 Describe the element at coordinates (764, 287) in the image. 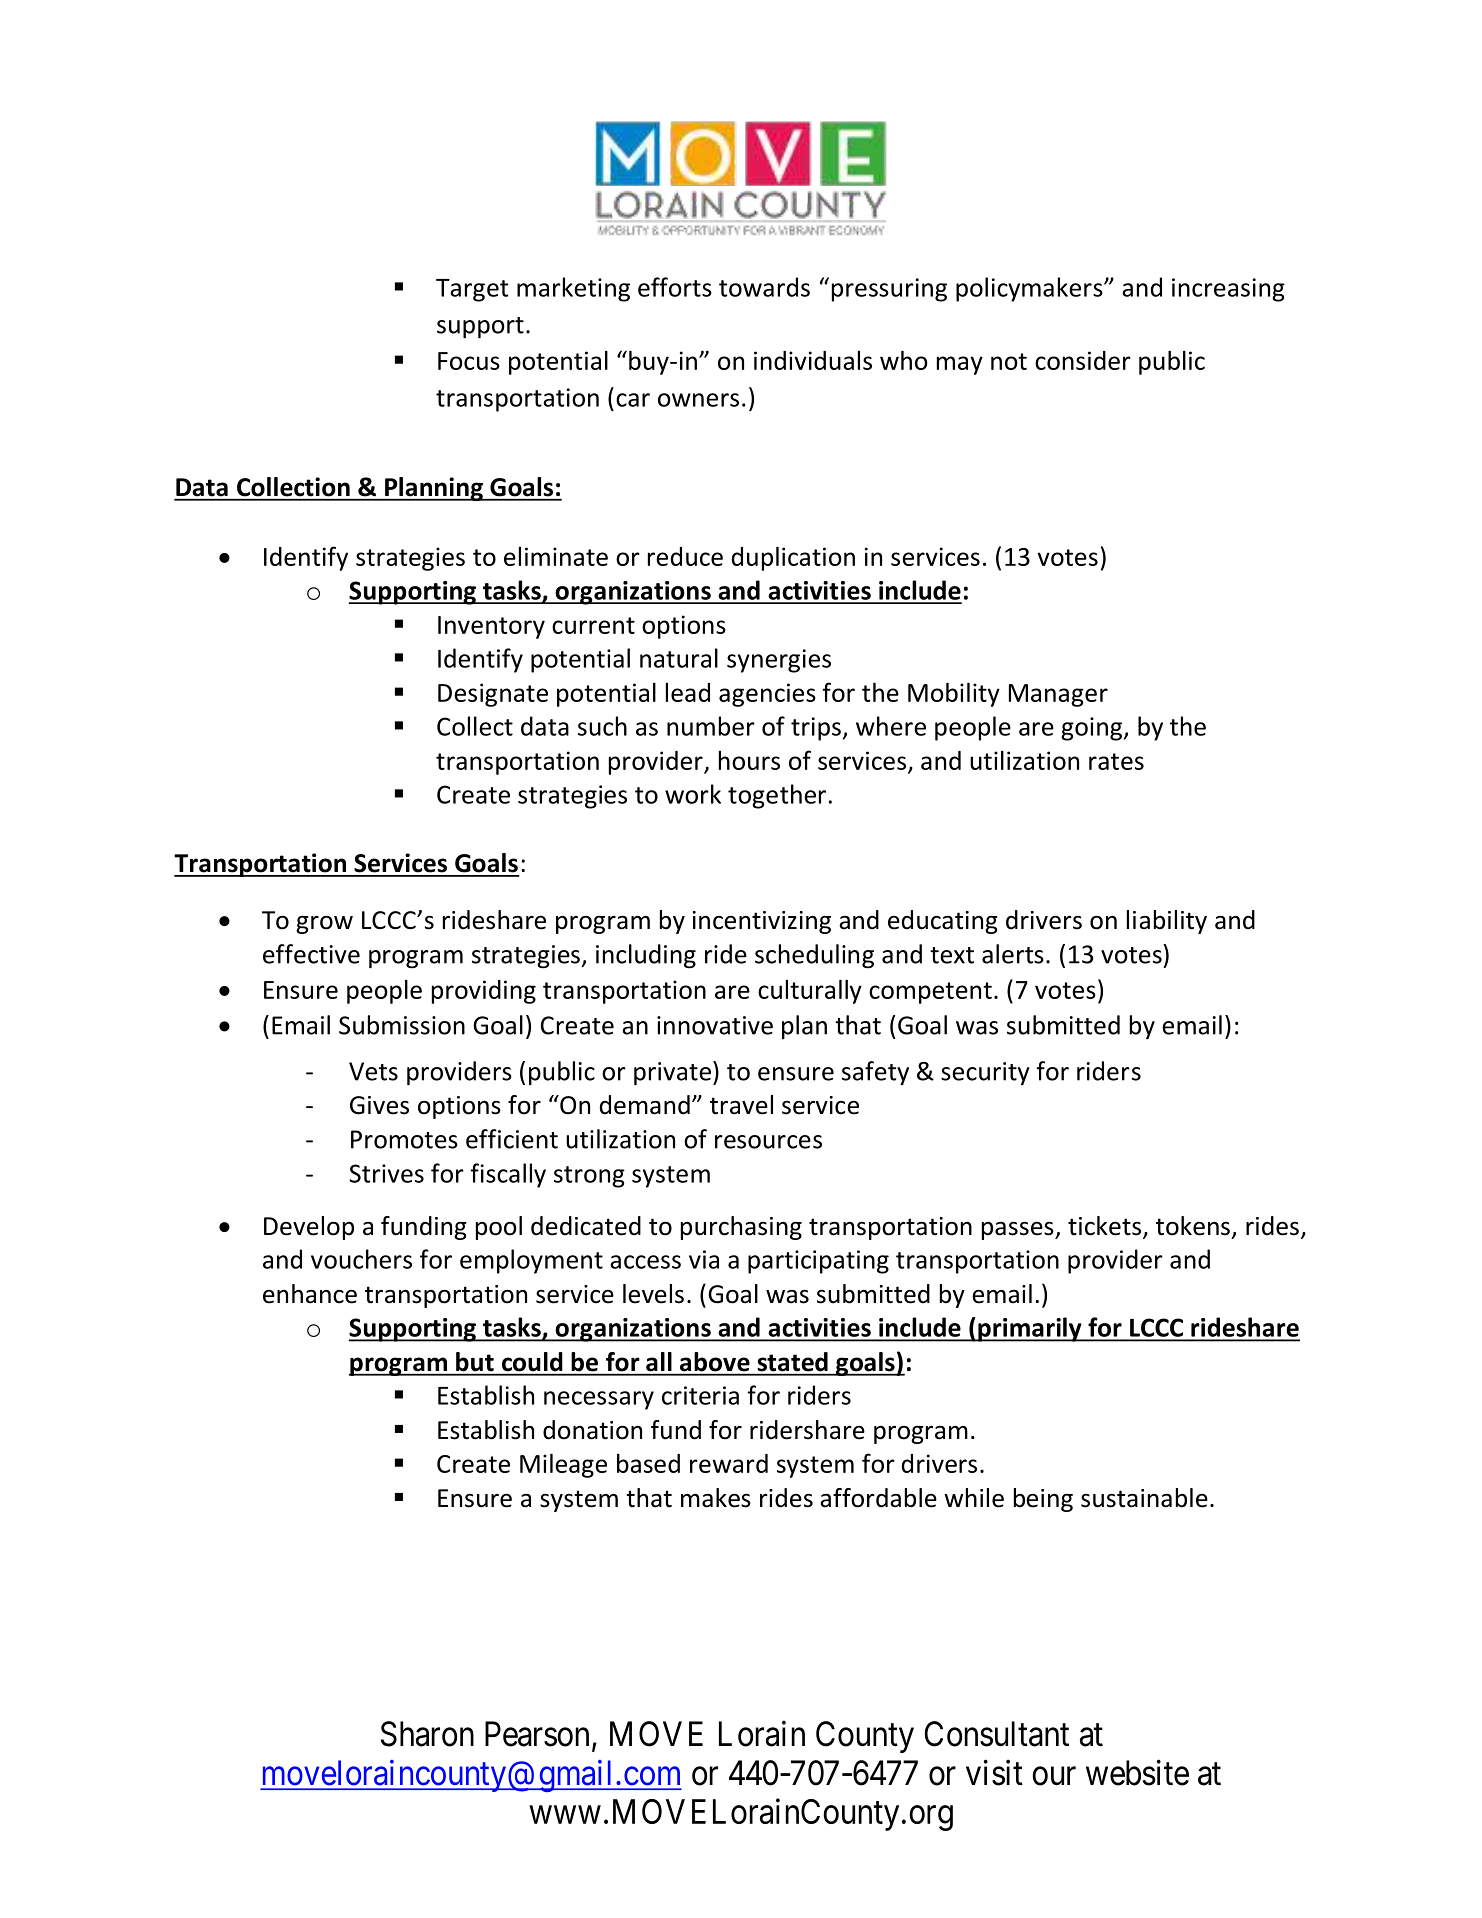

I see `towards` at that location.
